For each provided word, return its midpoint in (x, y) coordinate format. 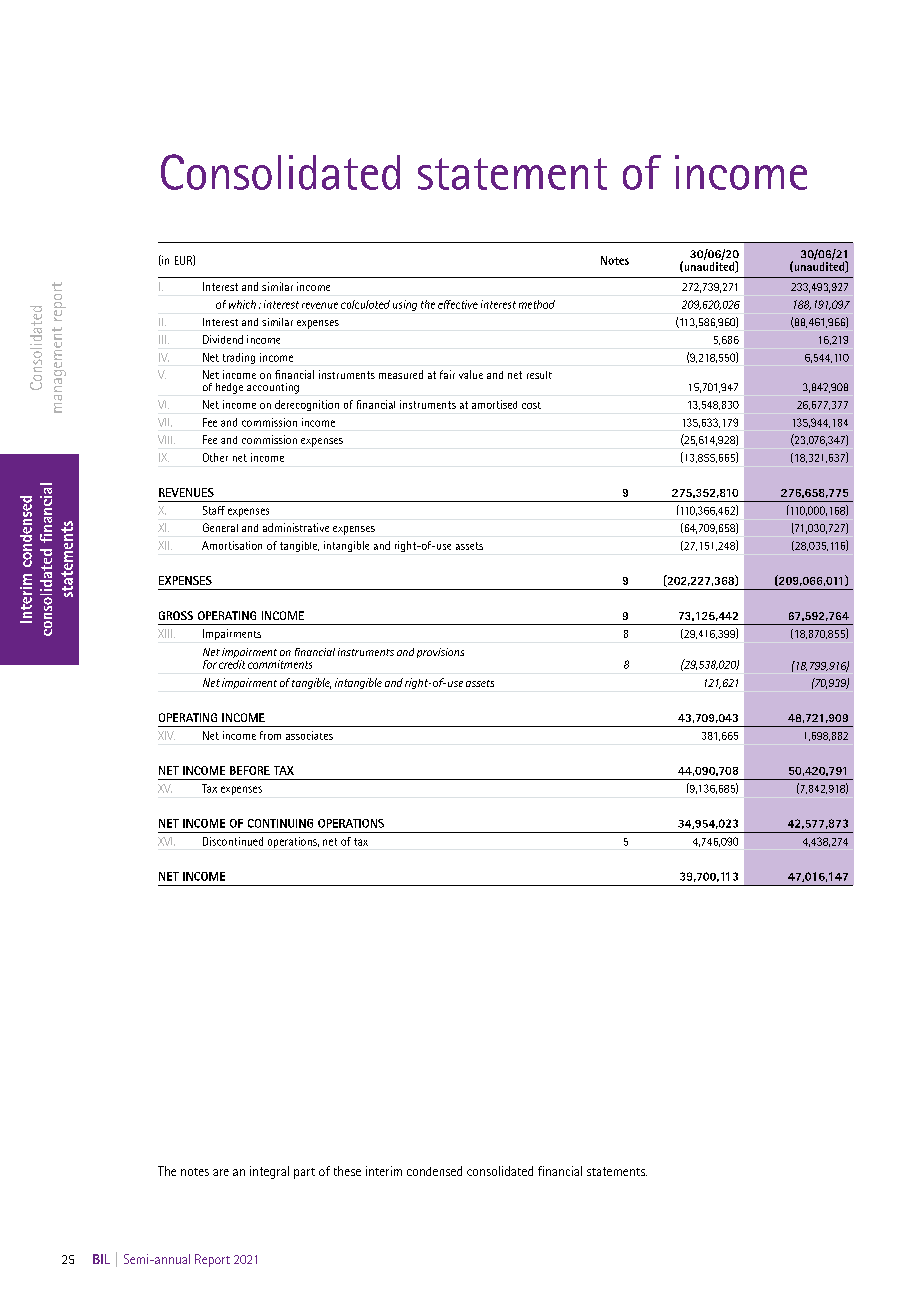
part (304, 1173)
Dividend (223, 339)
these (347, 1171)
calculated (365, 304)
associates (309, 735)
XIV (166, 735)
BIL (101, 1259)
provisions (440, 653)
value (471, 374)
